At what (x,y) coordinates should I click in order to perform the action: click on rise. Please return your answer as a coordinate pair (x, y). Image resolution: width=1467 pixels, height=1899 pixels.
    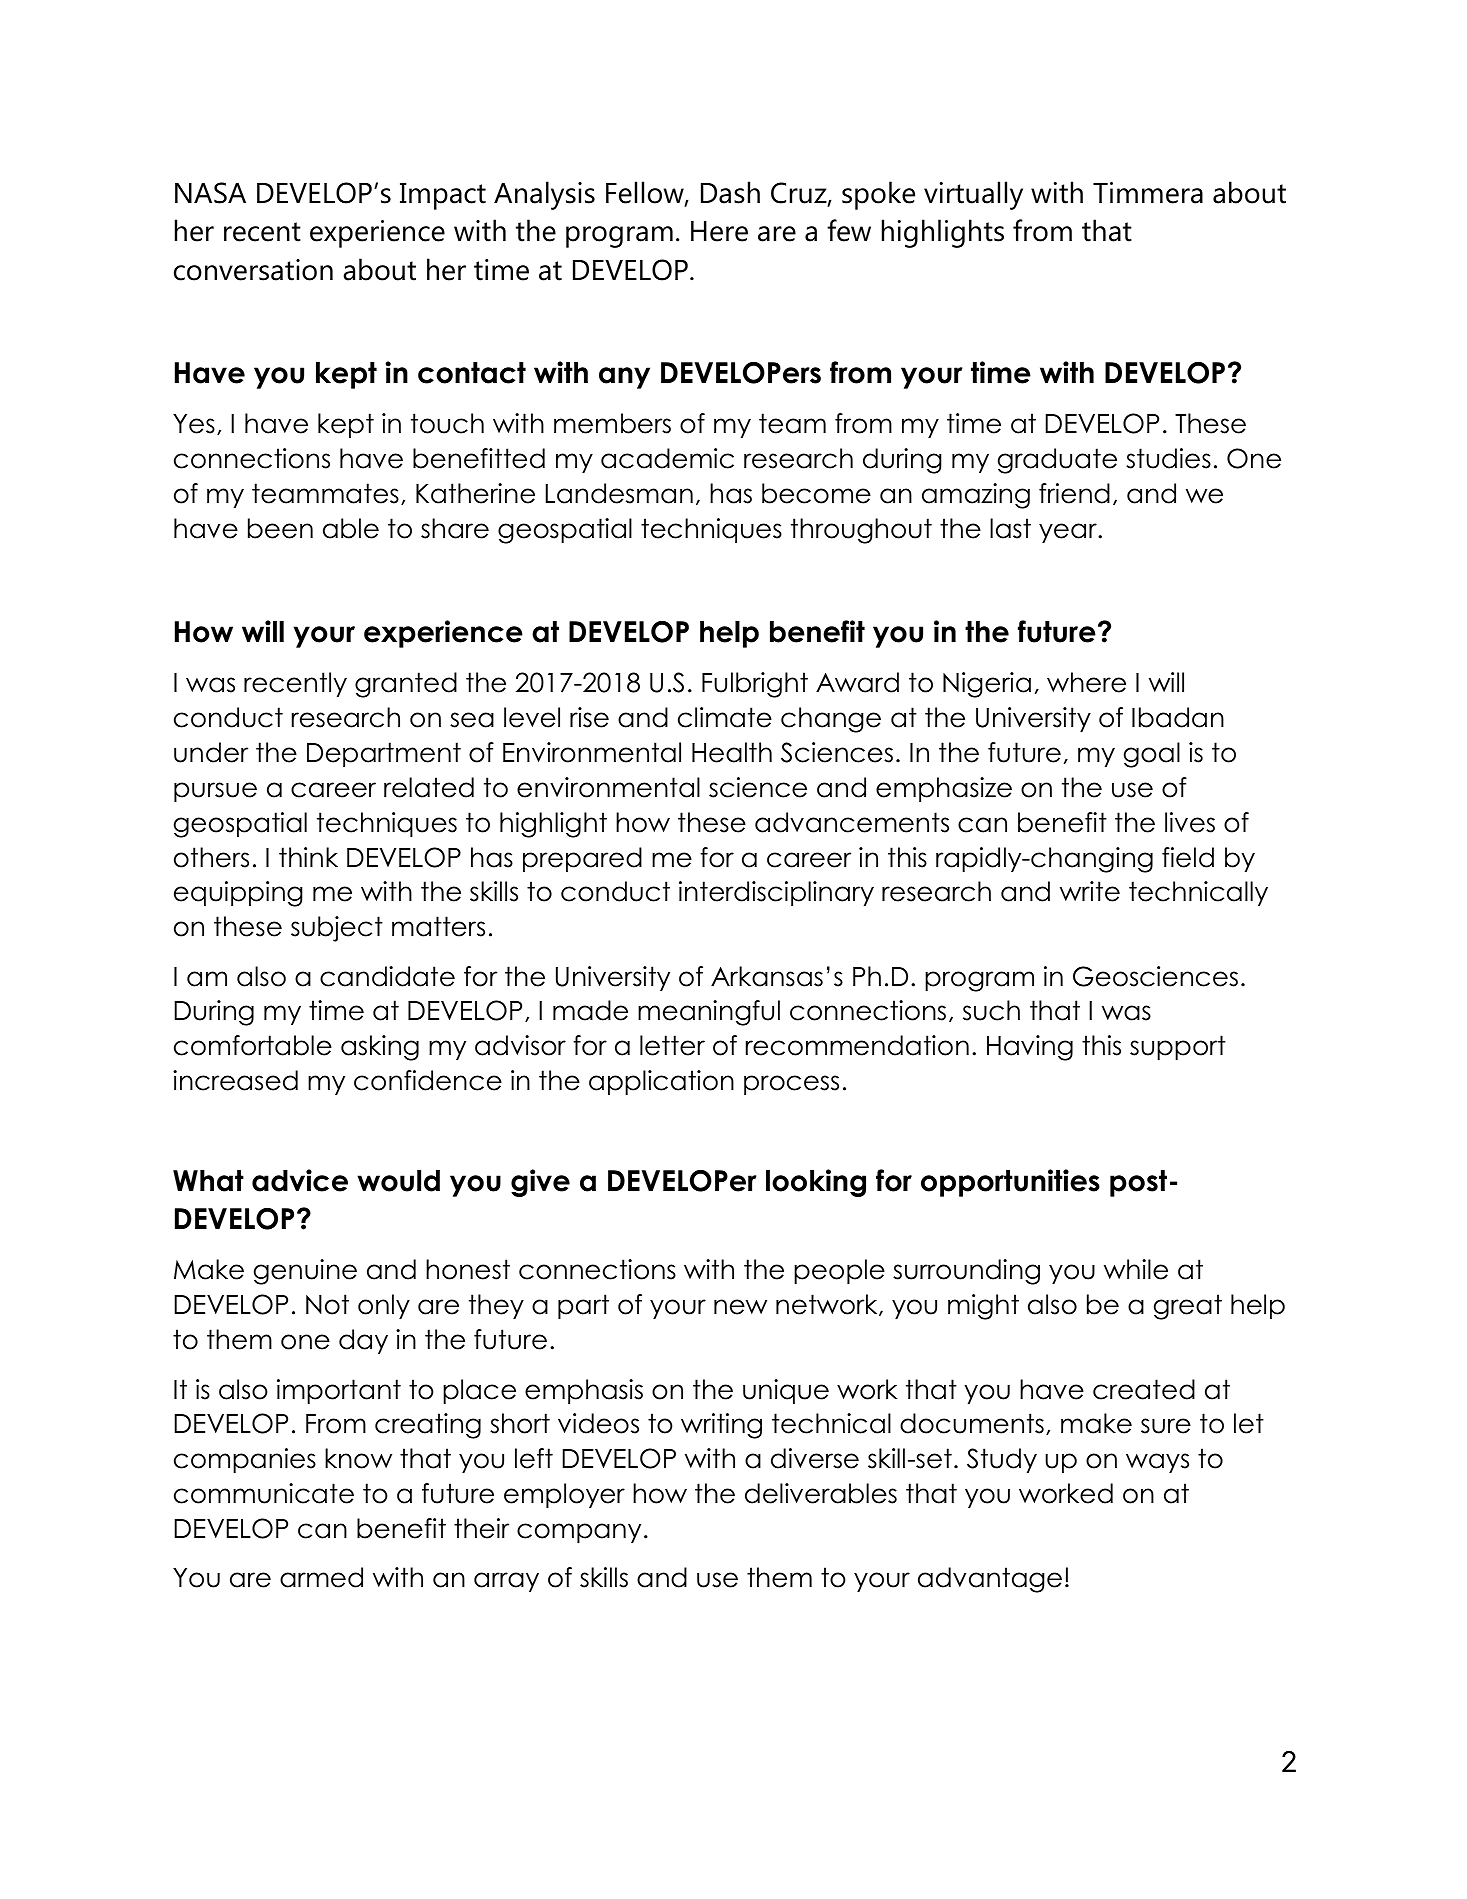
    Looking at the image, I should click on (589, 717).
